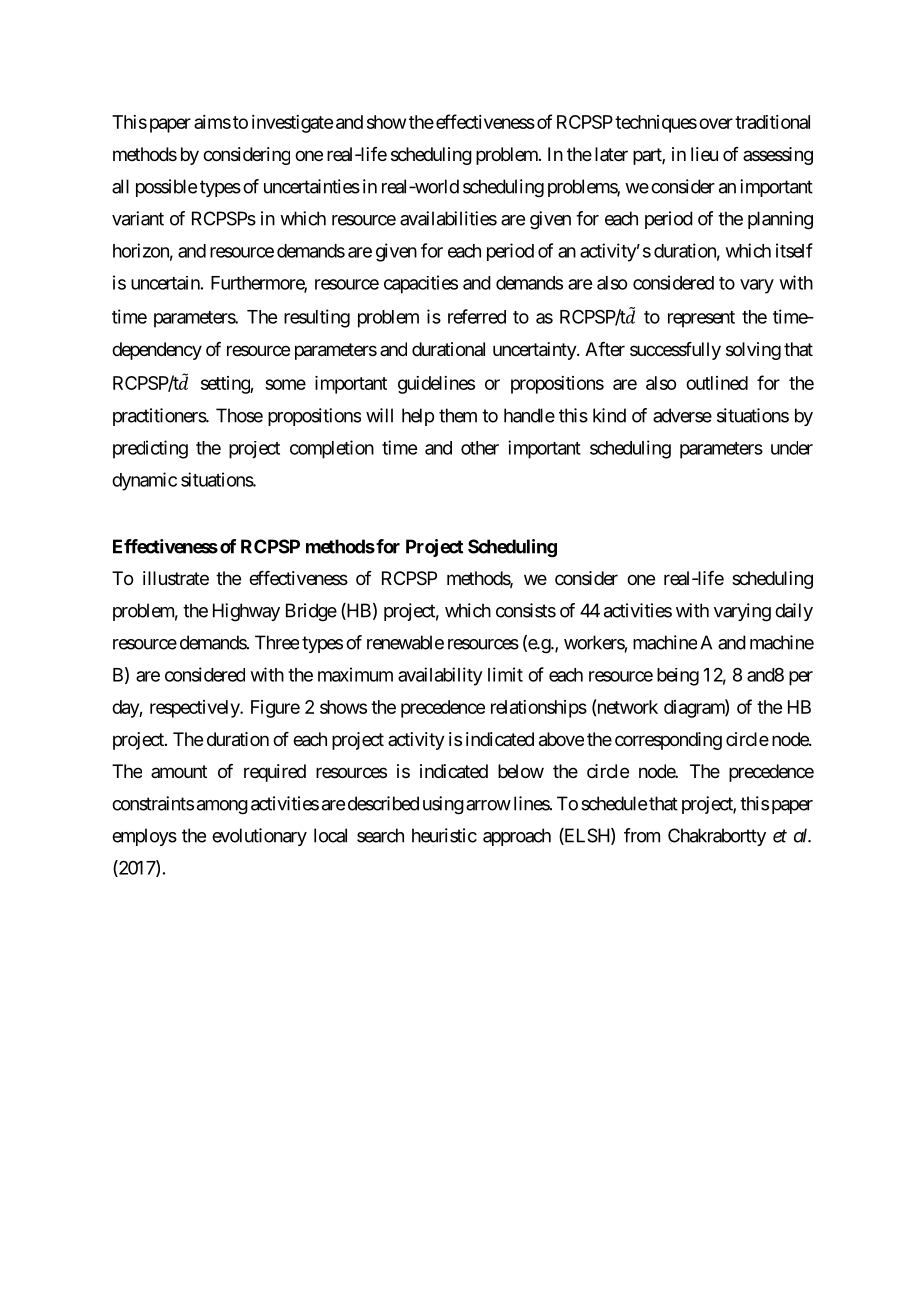  Describe the element at coordinates (611, 154) in the screenshot. I see `later` at that location.
